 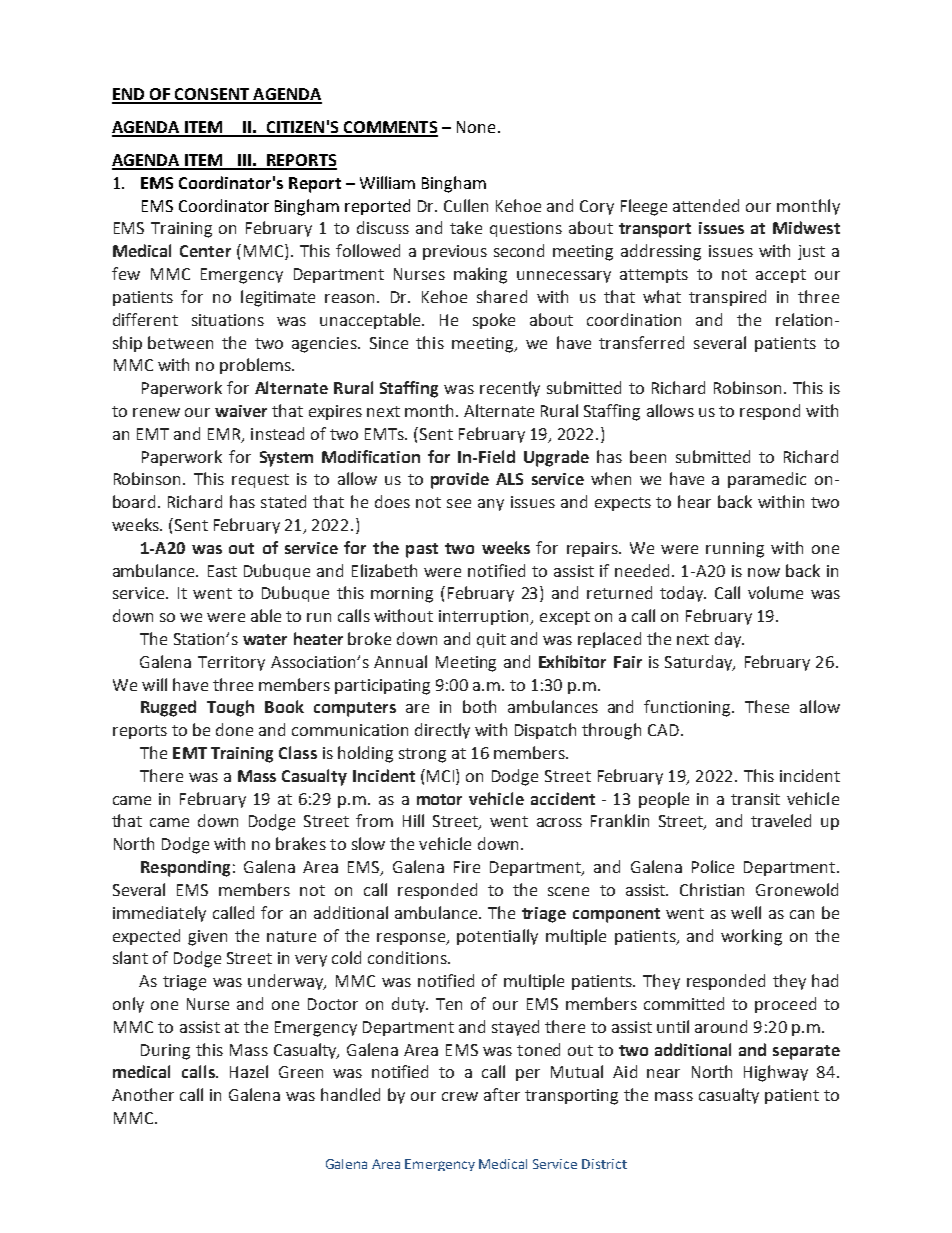 I want to click on transit, so click(x=755, y=799).
